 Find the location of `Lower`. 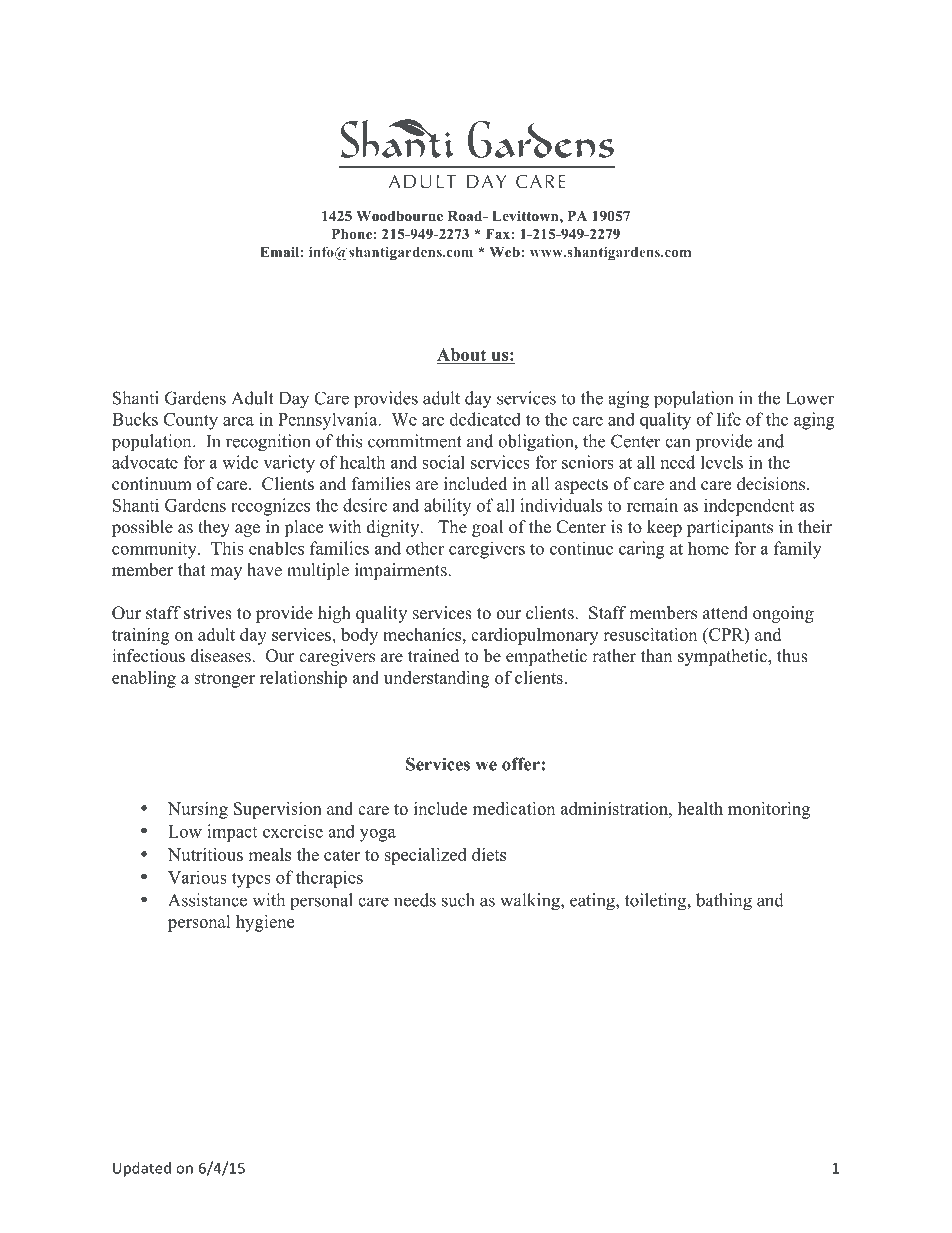

Lower is located at coordinates (810, 398).
